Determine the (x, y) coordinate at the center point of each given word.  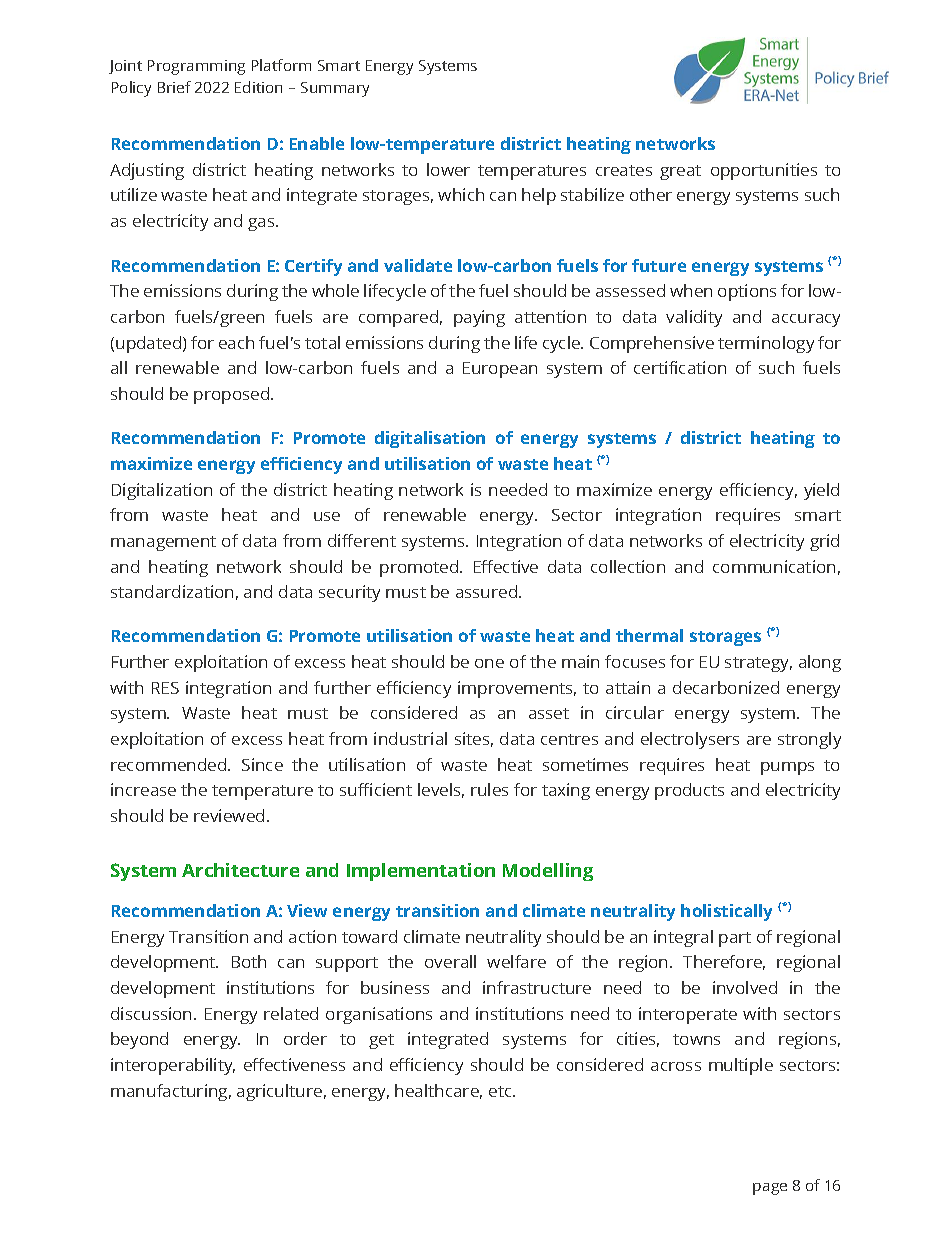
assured (488, 591)
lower (448, 169)
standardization (172, 591)
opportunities (764, 171)
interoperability (173, 1066)
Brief (174, 87)
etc (501, 1091)
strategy (758, 664)
